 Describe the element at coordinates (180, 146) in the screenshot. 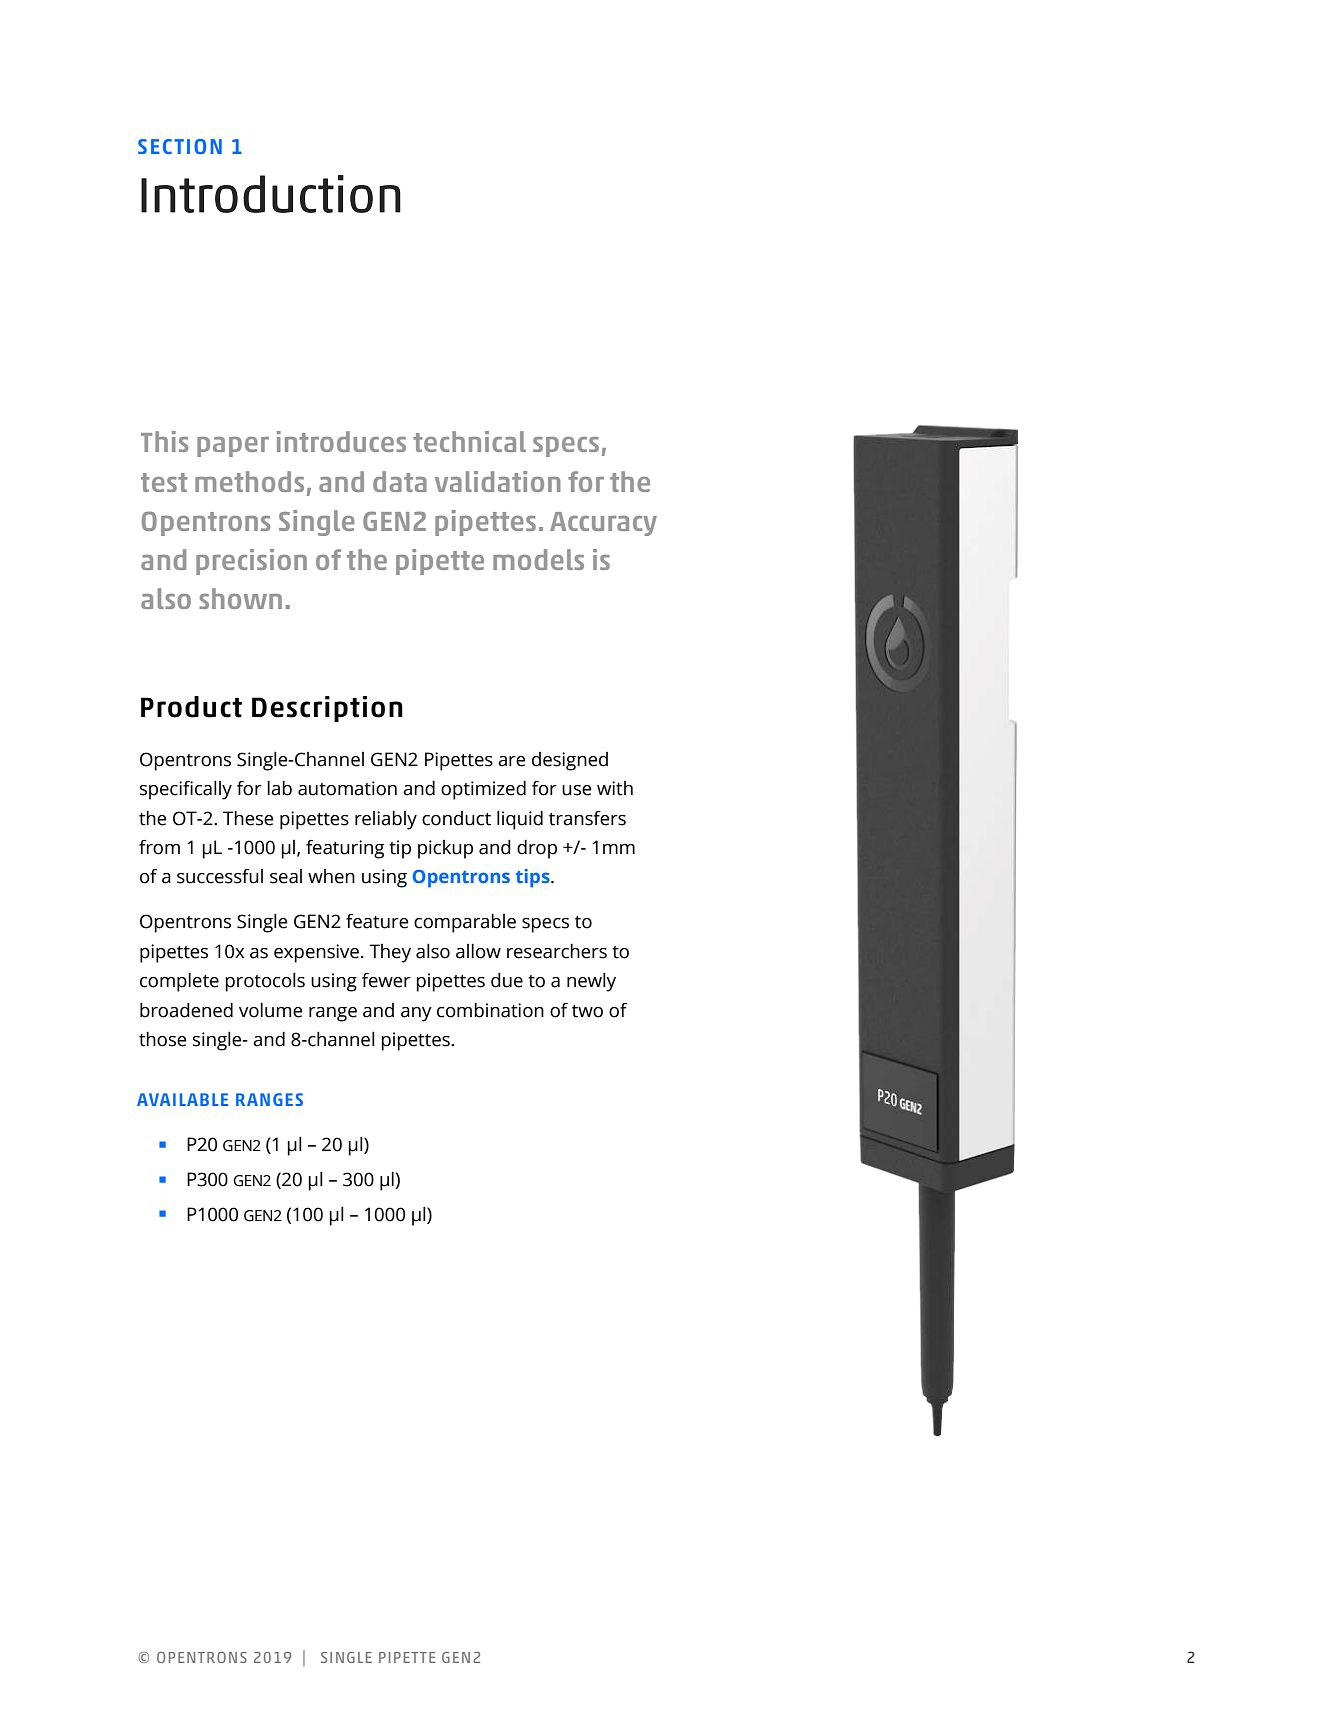

I see `SECTION` at that location.
